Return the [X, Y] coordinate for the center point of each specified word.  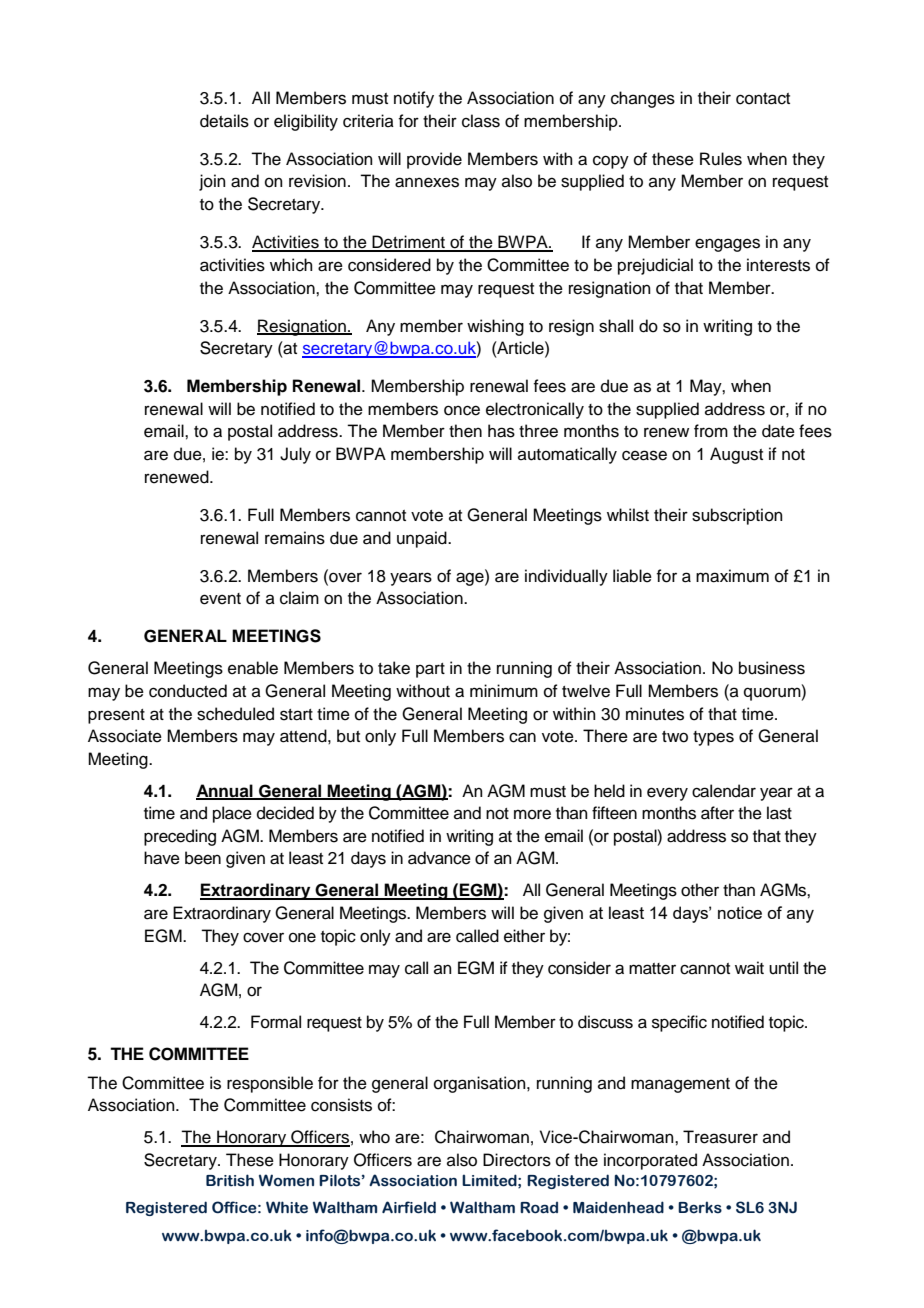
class [481, 121]
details [224, 121]
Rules [721, 159]
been [203, 858]
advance [439, 858]
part [430, 670]
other [700, 890]
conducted [188, 691]
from [711, 431]
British [230, 1180]
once [462, 410]
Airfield [409, 1207]
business [772, 668]
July [295, 455]
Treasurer [720, 1137]
